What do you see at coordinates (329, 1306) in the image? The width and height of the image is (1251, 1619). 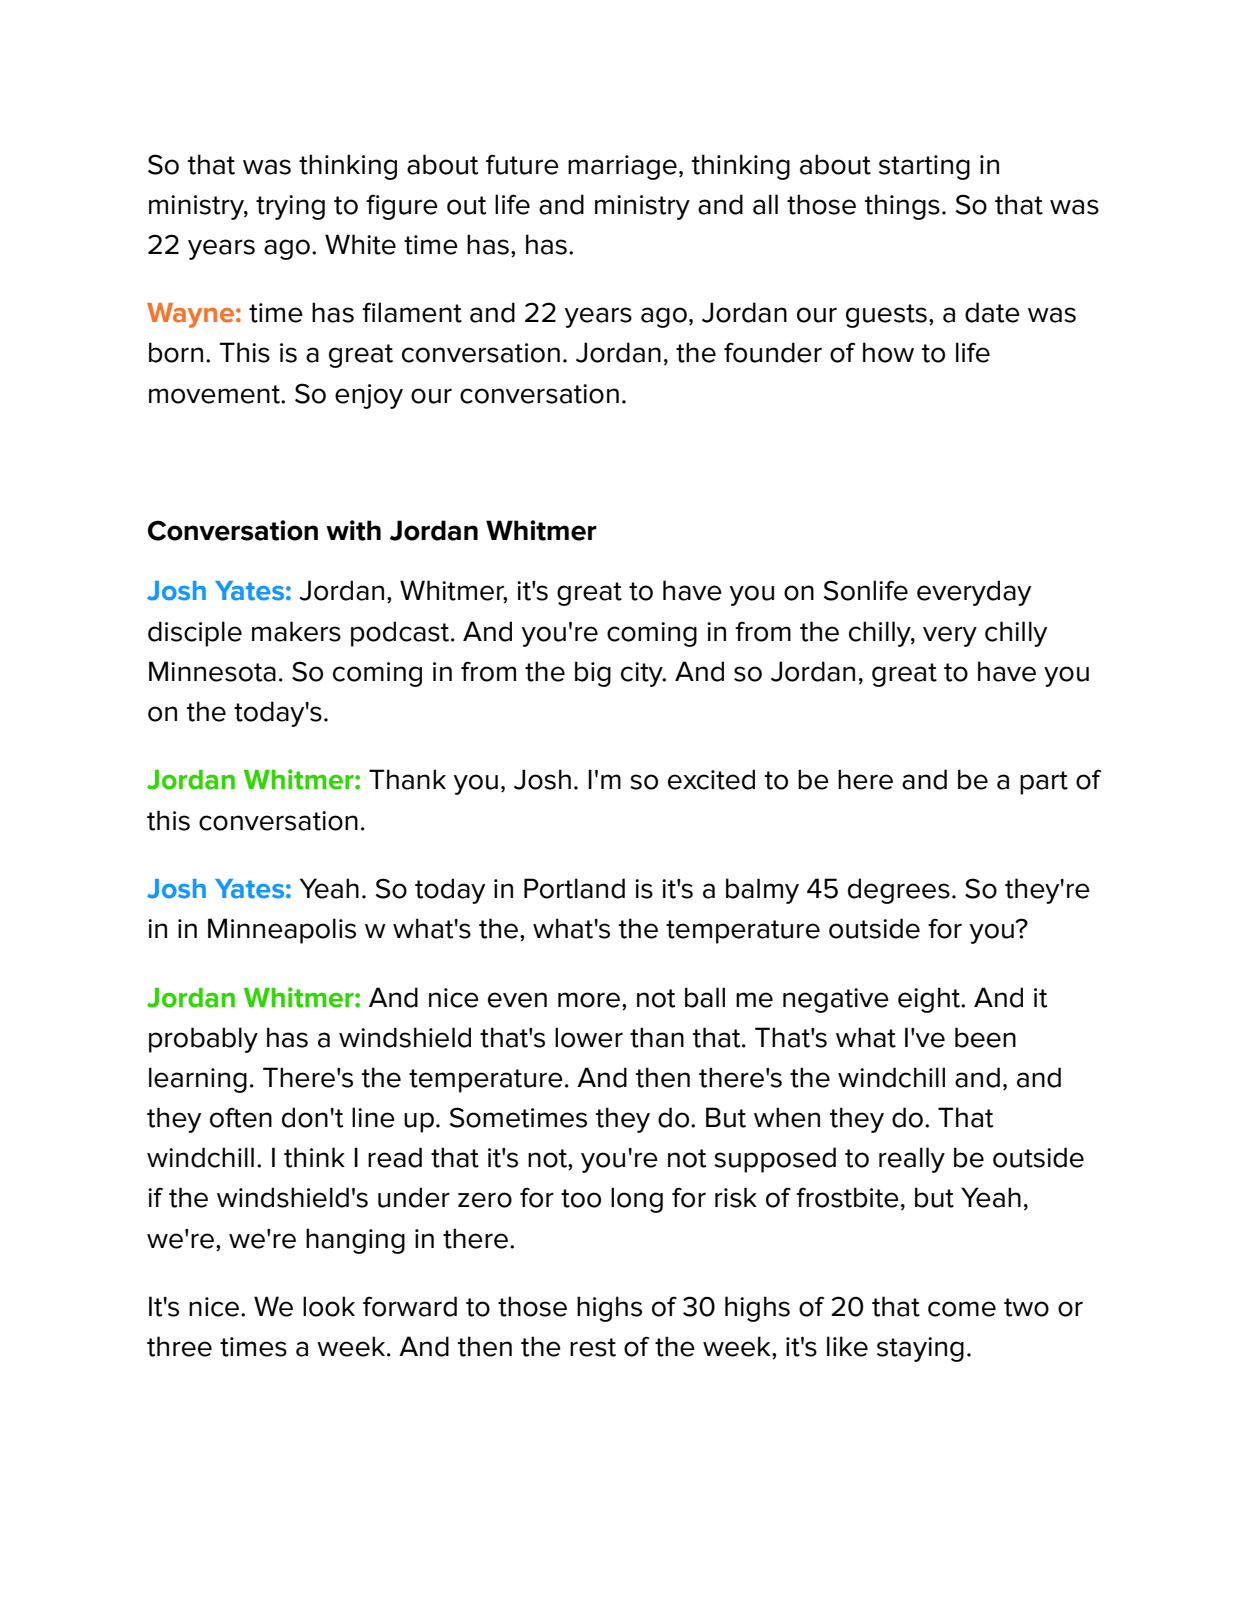 I see `look` at bounding box center [329, 1306].
